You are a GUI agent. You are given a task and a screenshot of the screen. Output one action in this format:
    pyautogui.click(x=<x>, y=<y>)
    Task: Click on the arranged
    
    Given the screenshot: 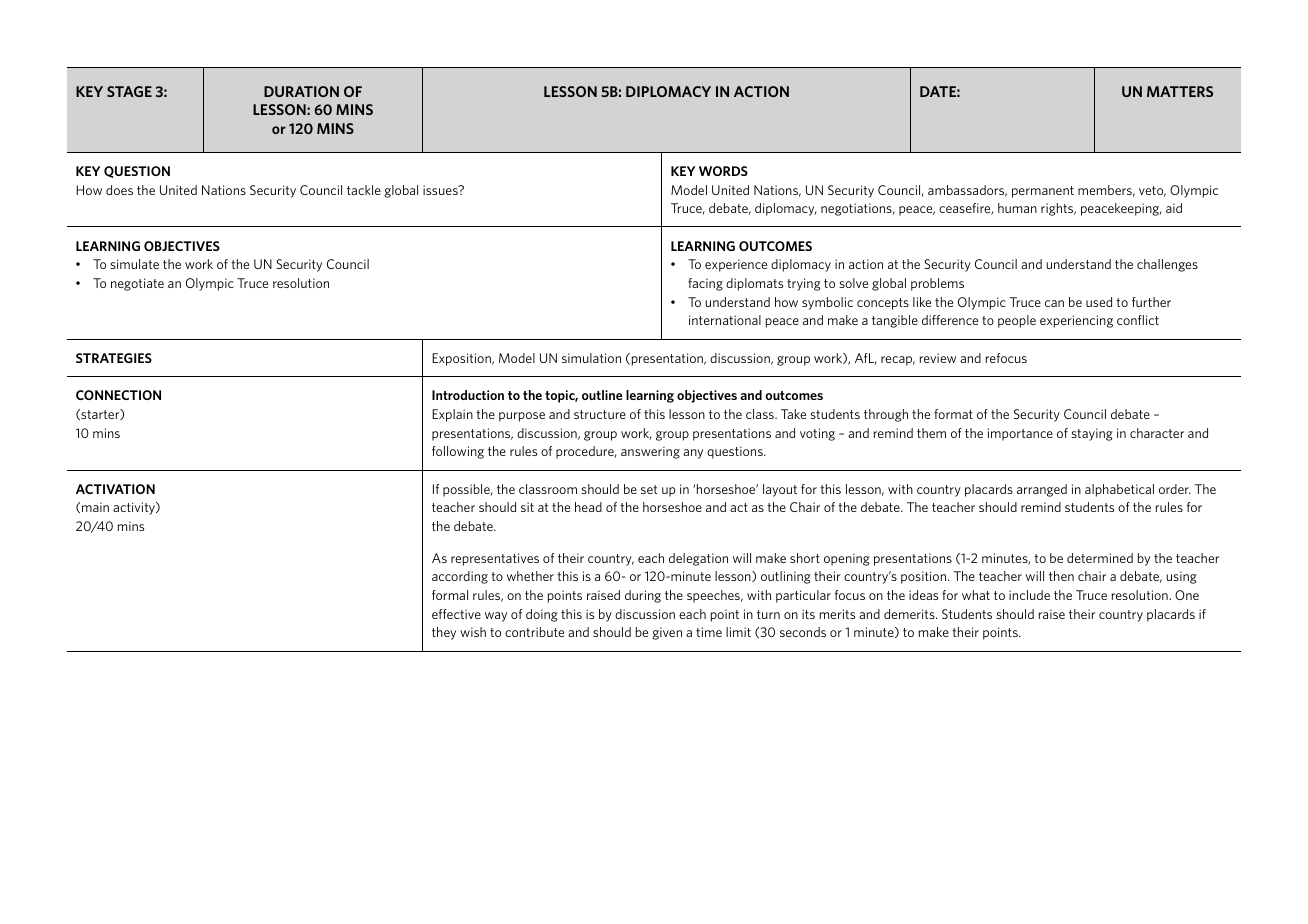 What is the action you would take?
    pyautogui.click(x=1042, y=490)
